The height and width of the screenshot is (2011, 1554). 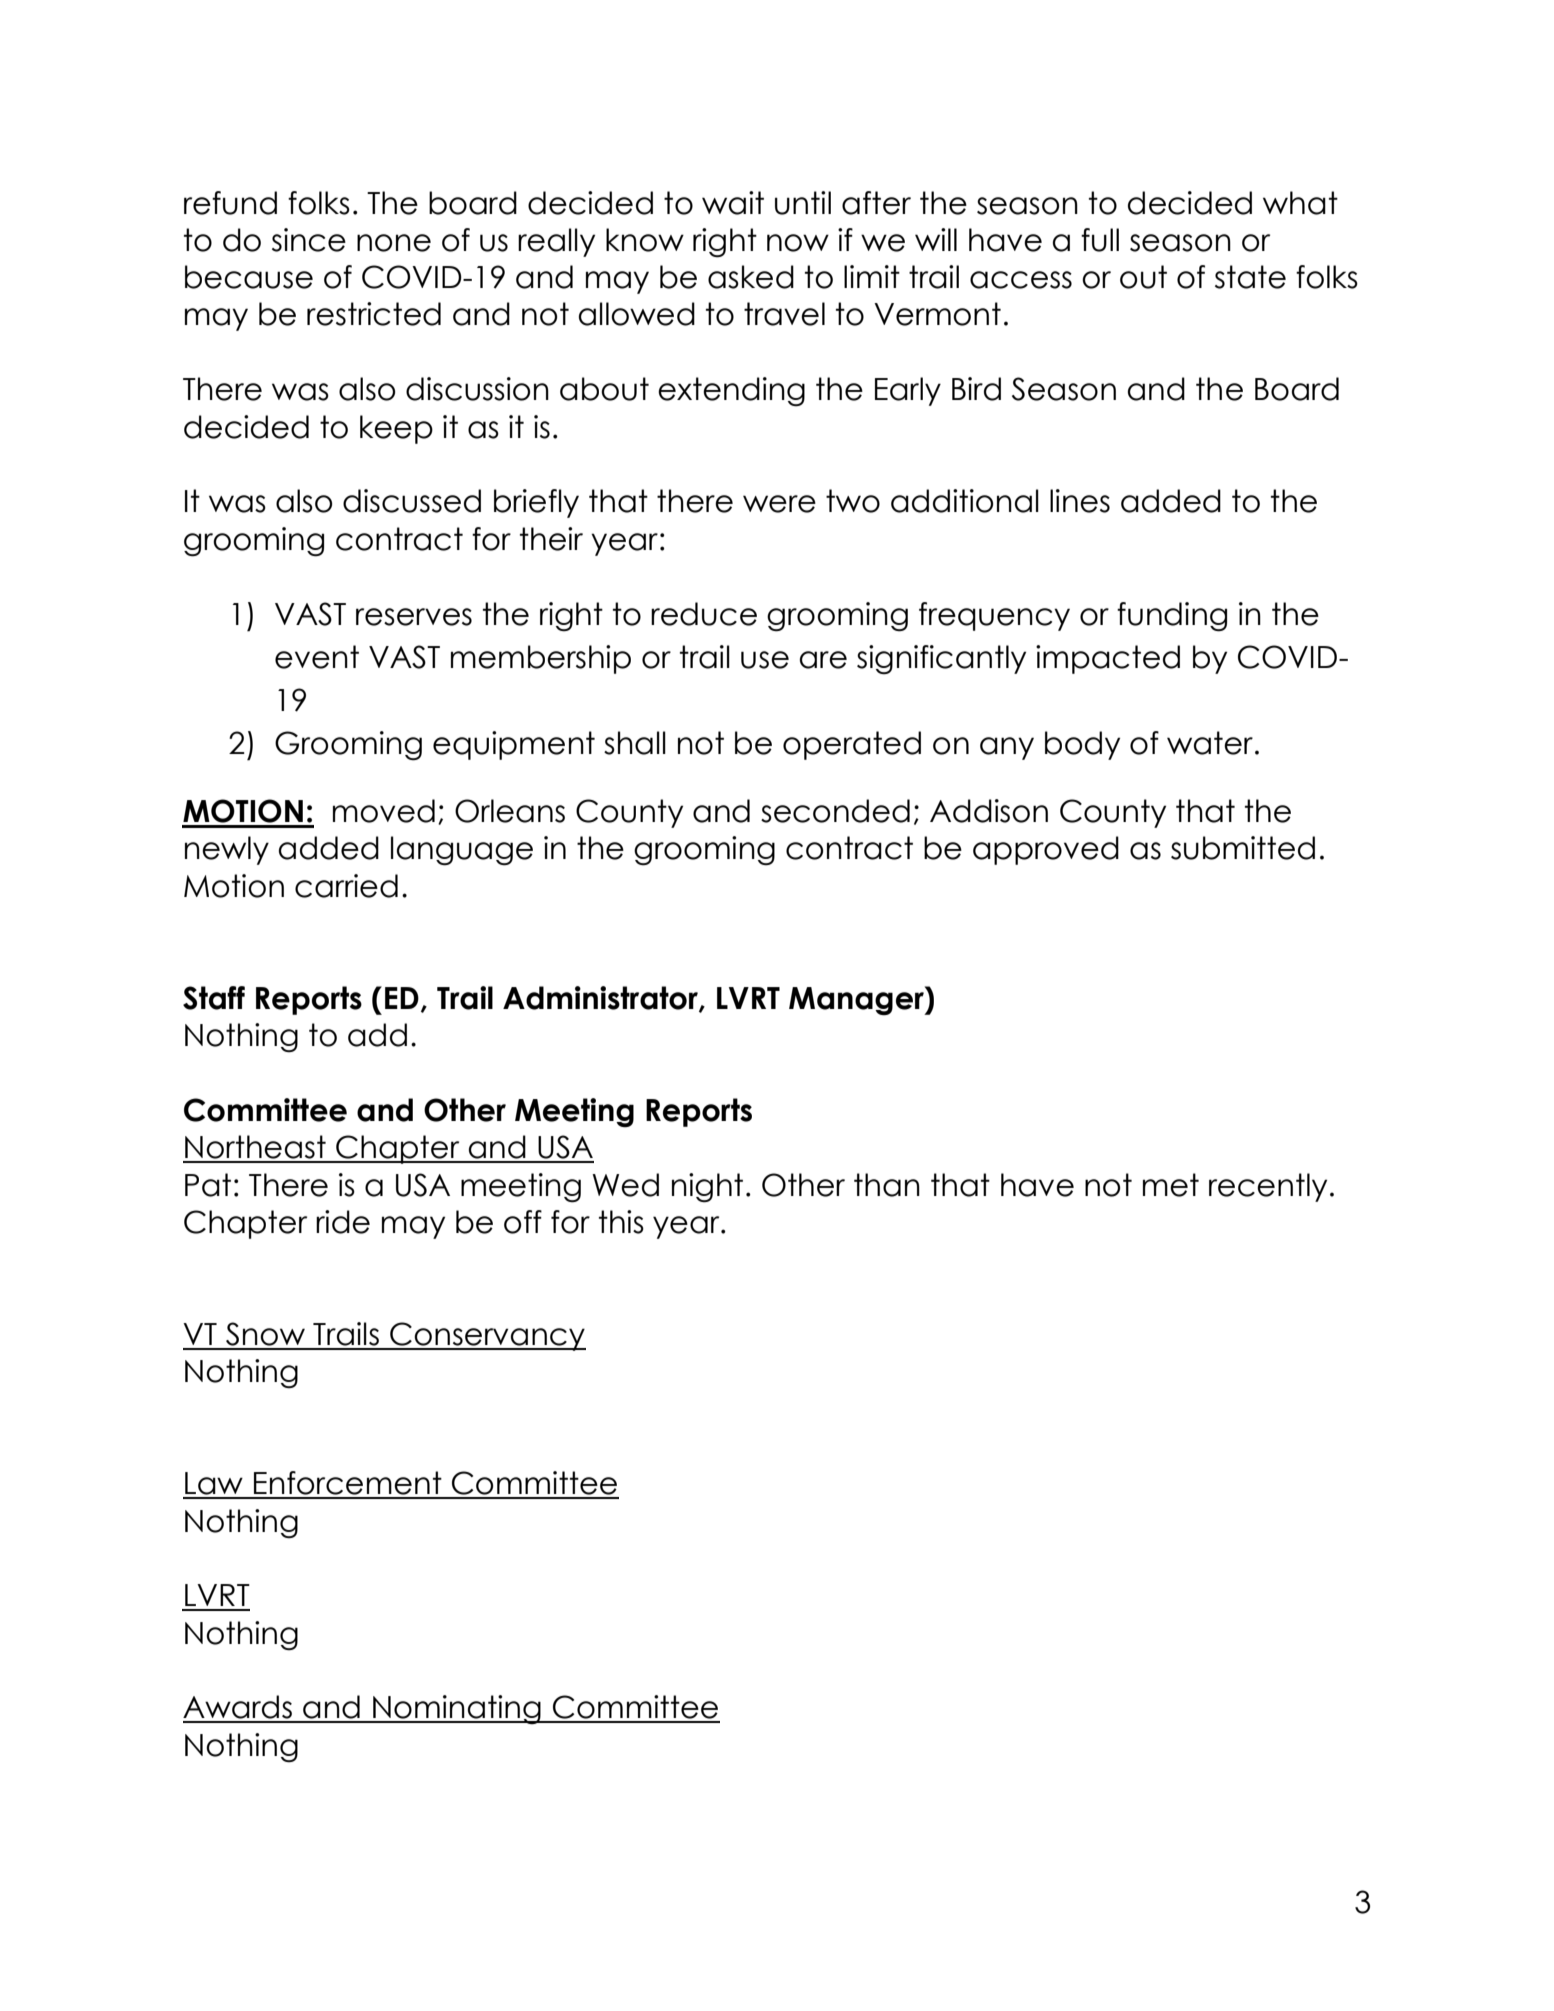 I want to click on carried, so click(x=346, y=886).
